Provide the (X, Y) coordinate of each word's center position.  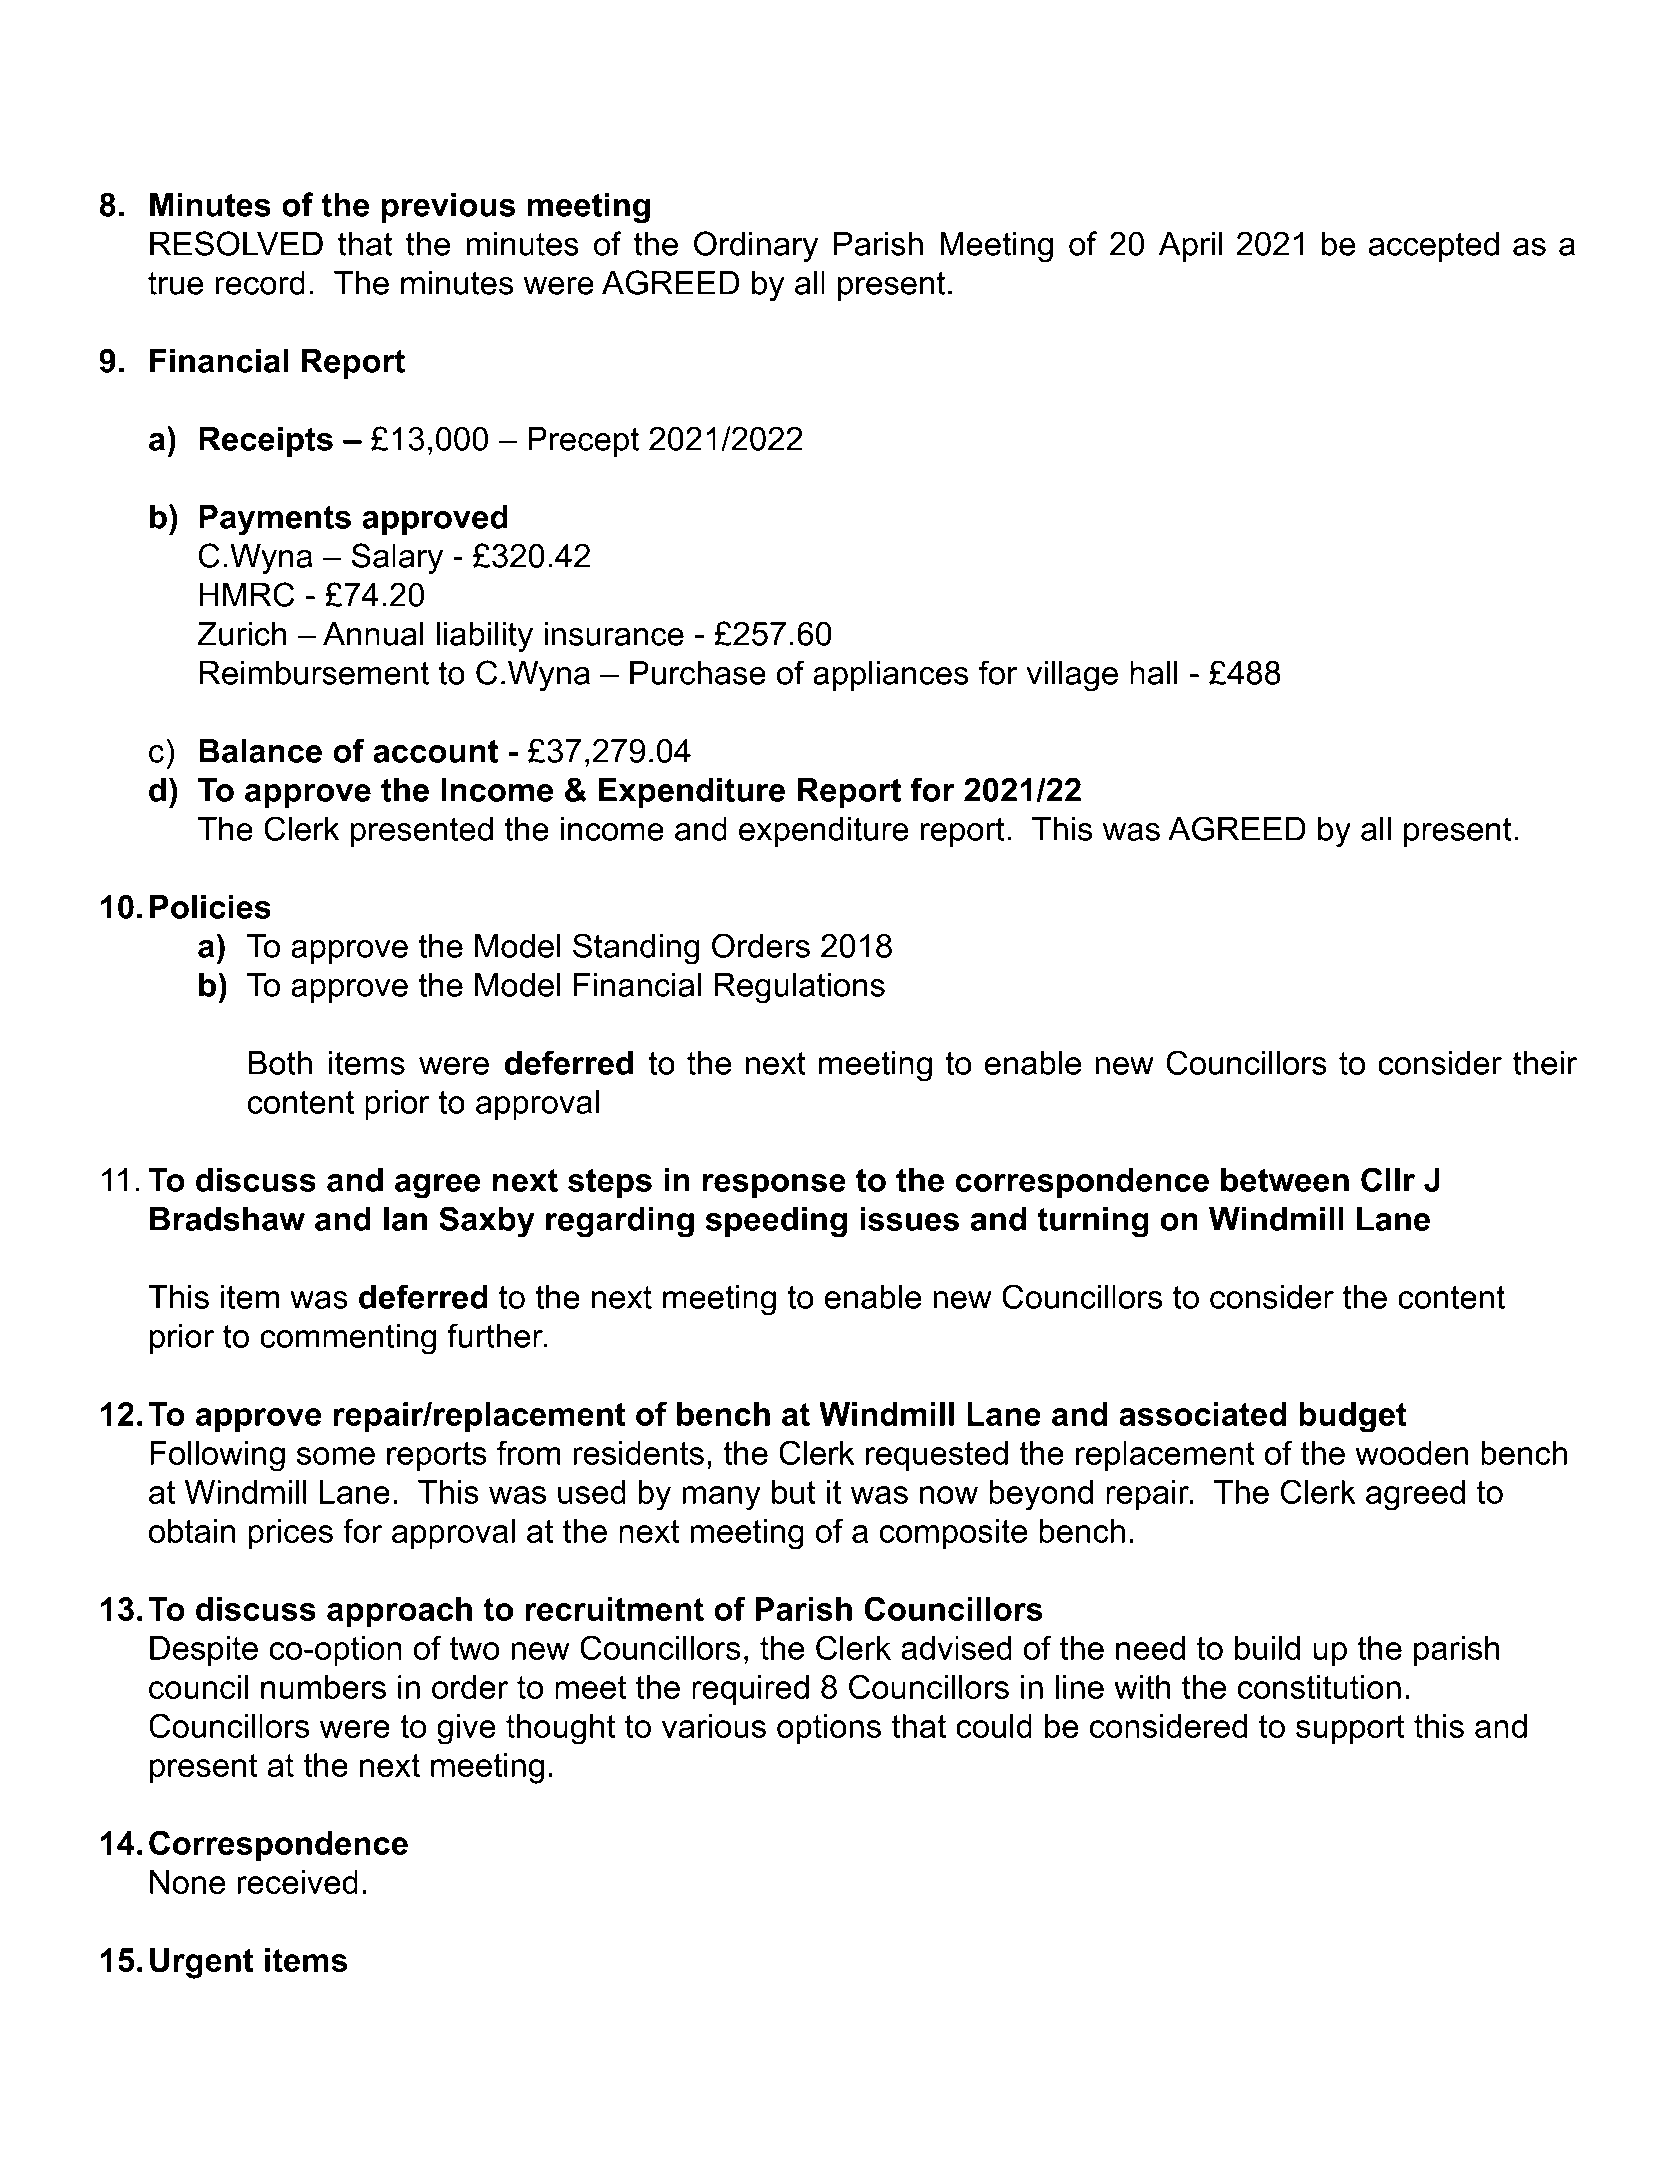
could (994, 1726)
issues (909, 1219)
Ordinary (756, 246)
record (260, 282)
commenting (348, 1339)
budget (1353, 1417)
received (297, 1882)
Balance (260, 751)
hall (1154, 673)
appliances (891, 676)
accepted (1434, 246)
